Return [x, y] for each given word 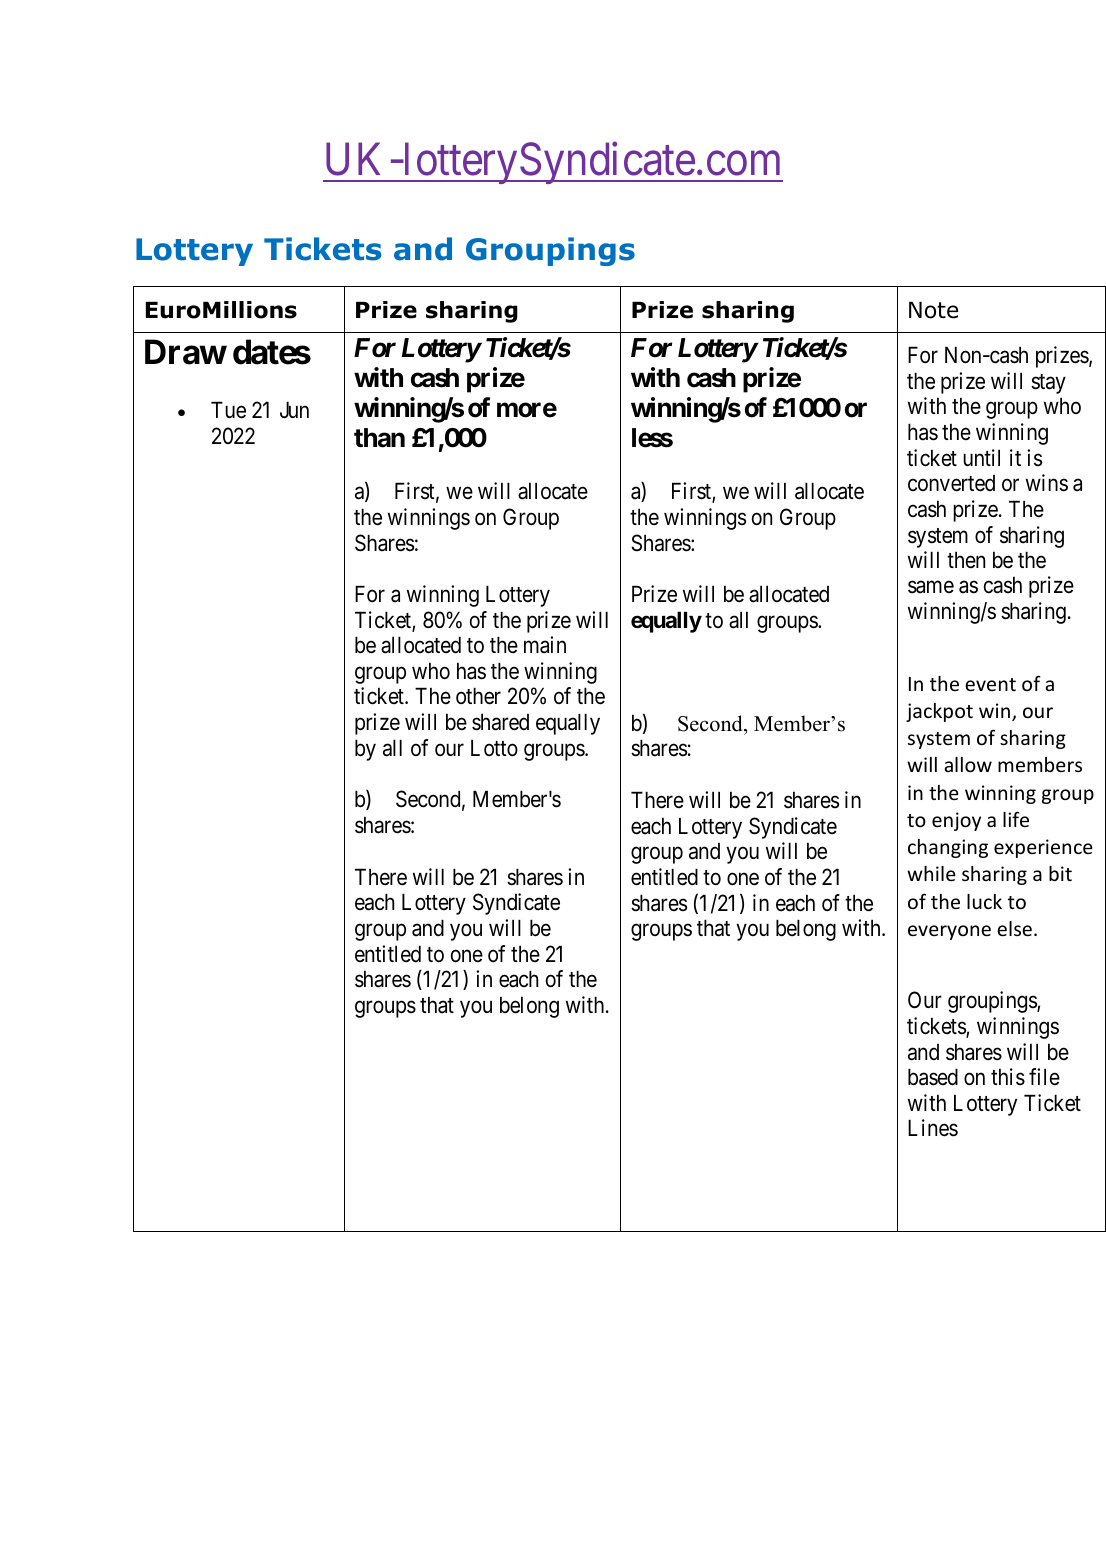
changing [948, 848]
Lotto [494, 748]
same [931, 587]
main [545, 645]
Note [933, 310]
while [931, 873]
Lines [933, 1128]
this [1008, 1077]
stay [1048, 384]
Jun [294, 409]
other [478, 696]
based [933, 1077]
